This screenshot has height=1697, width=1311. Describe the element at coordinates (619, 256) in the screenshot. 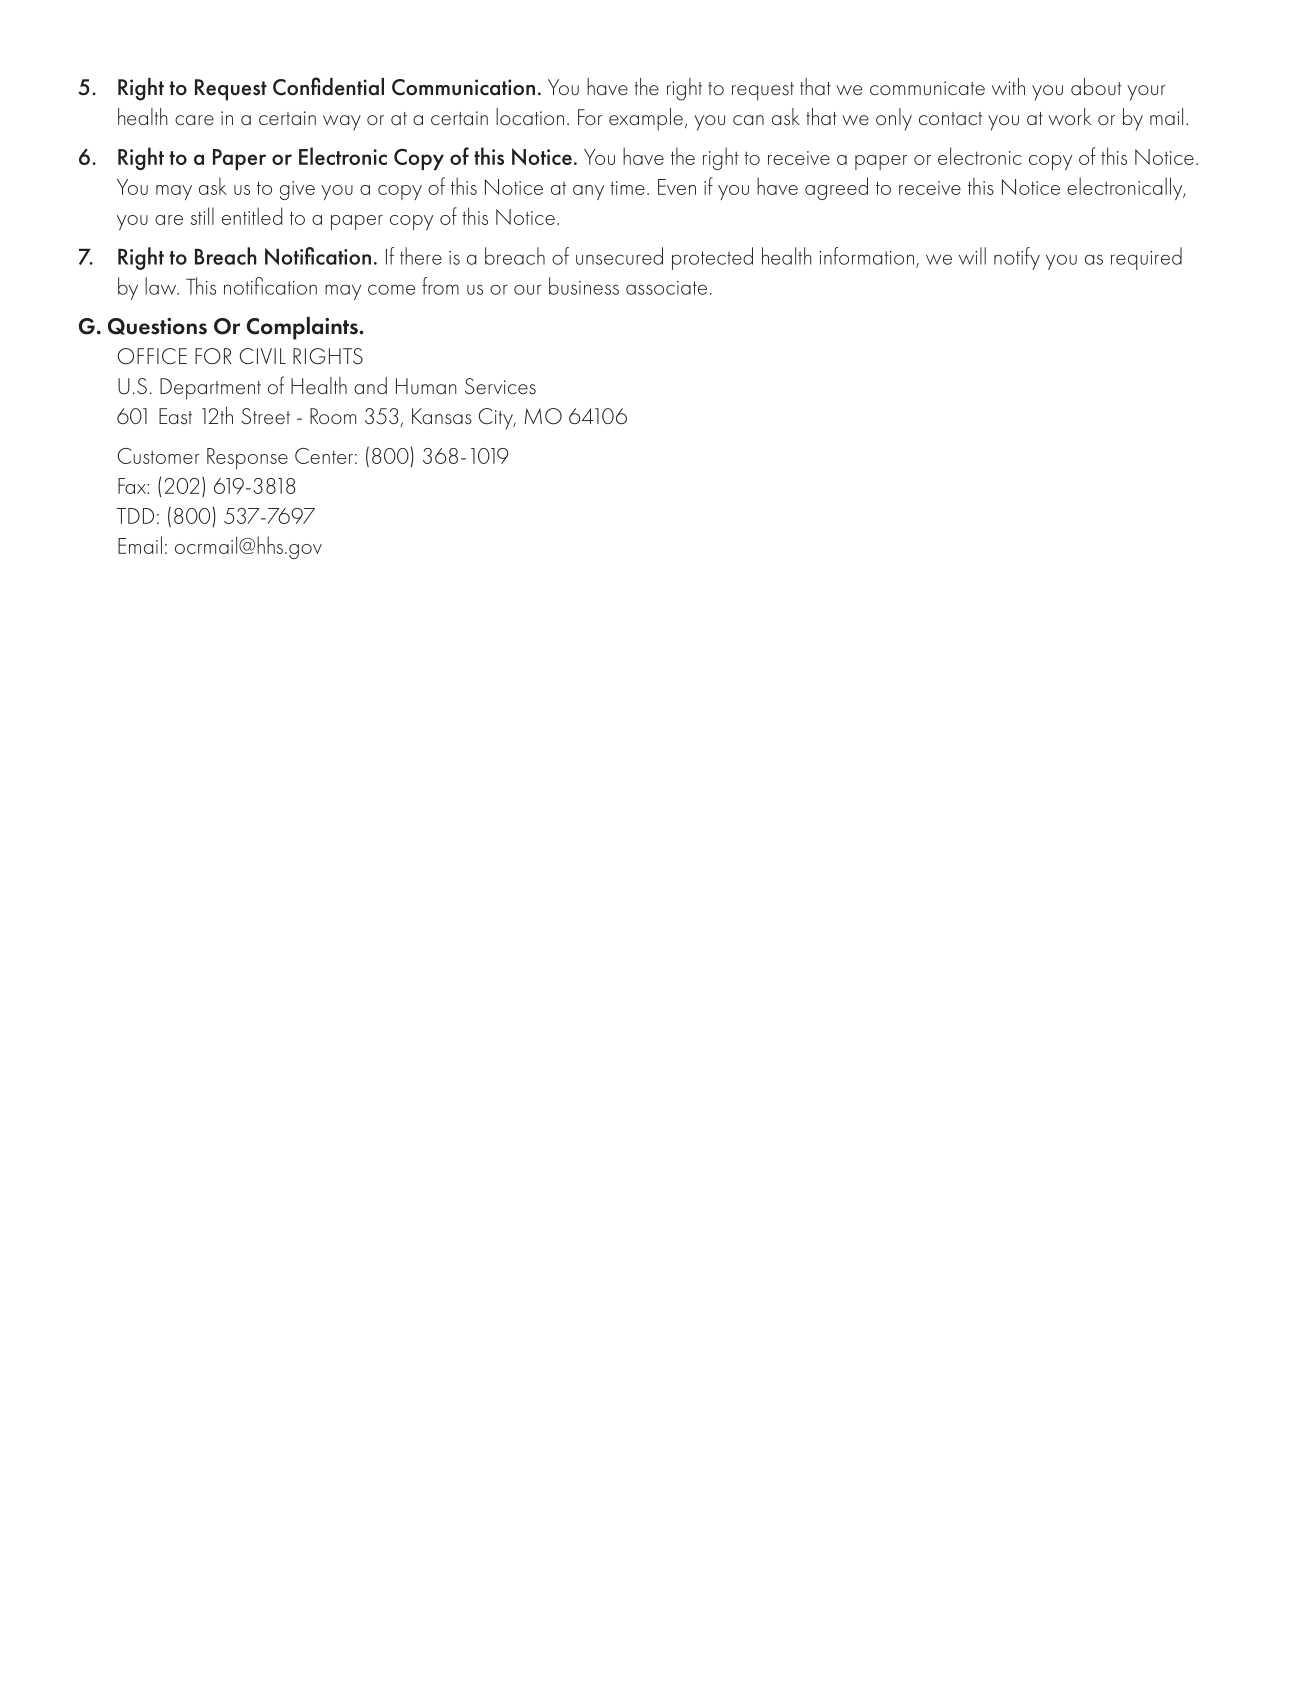

I see `unsecured` at that location.
